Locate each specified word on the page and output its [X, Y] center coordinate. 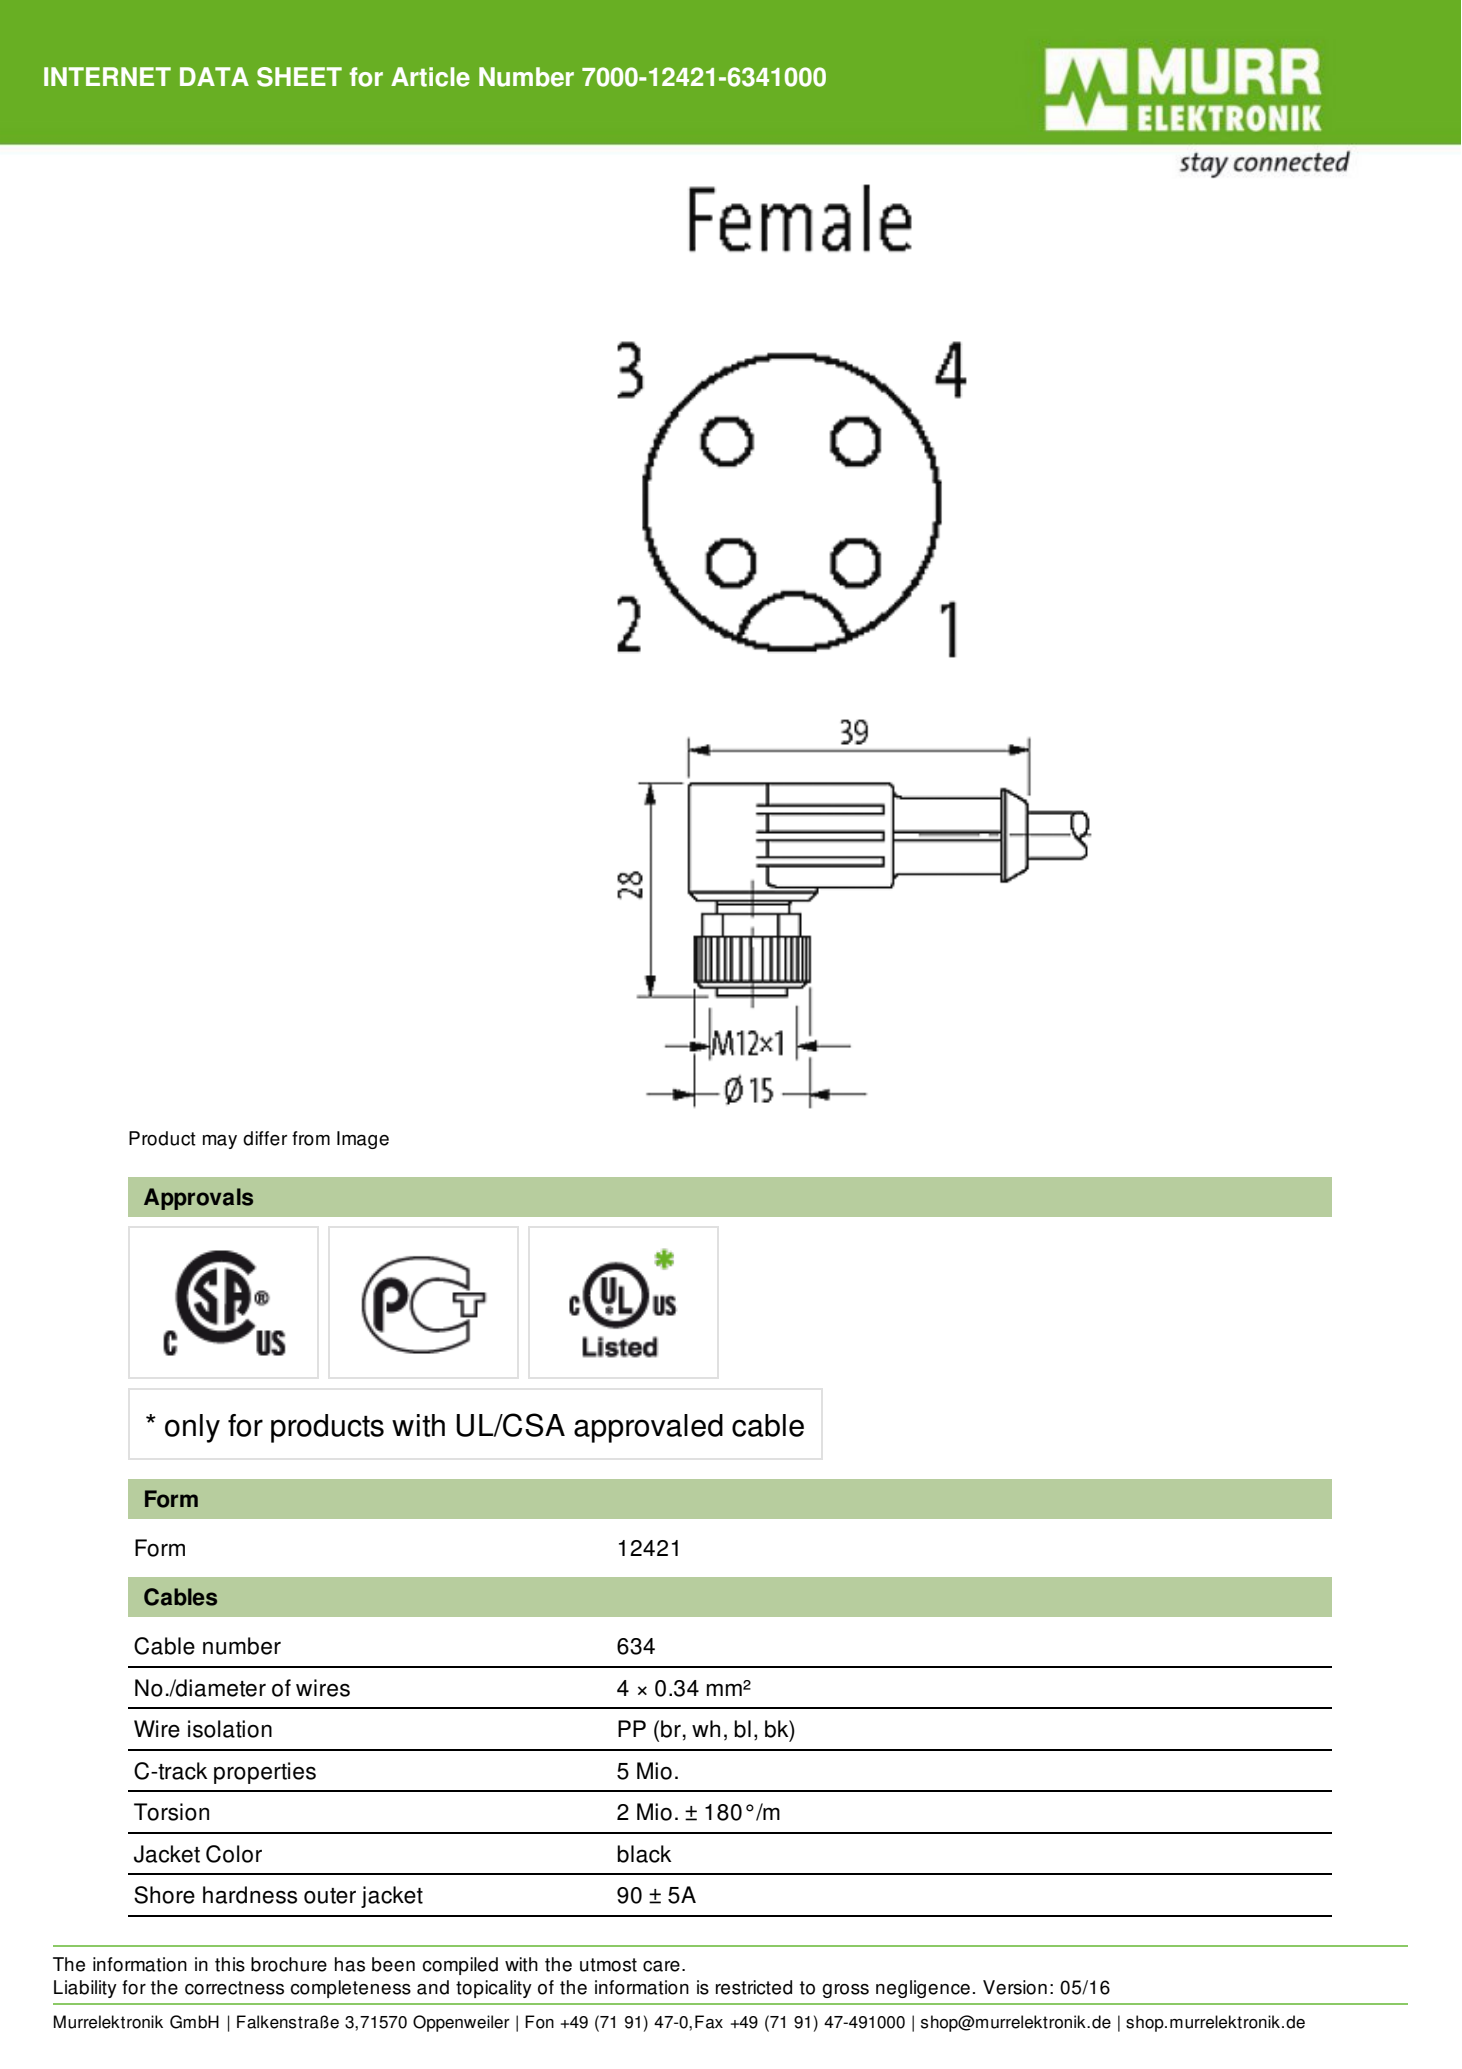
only [192, 1428]
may [220, 1142]
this [230, 1964]
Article [430, 77]
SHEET [299, 77]
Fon [539, 2022]
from [311, 1138]
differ [265, 1138]
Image [363, 1140]
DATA [214, 76]
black [644, 1854]
